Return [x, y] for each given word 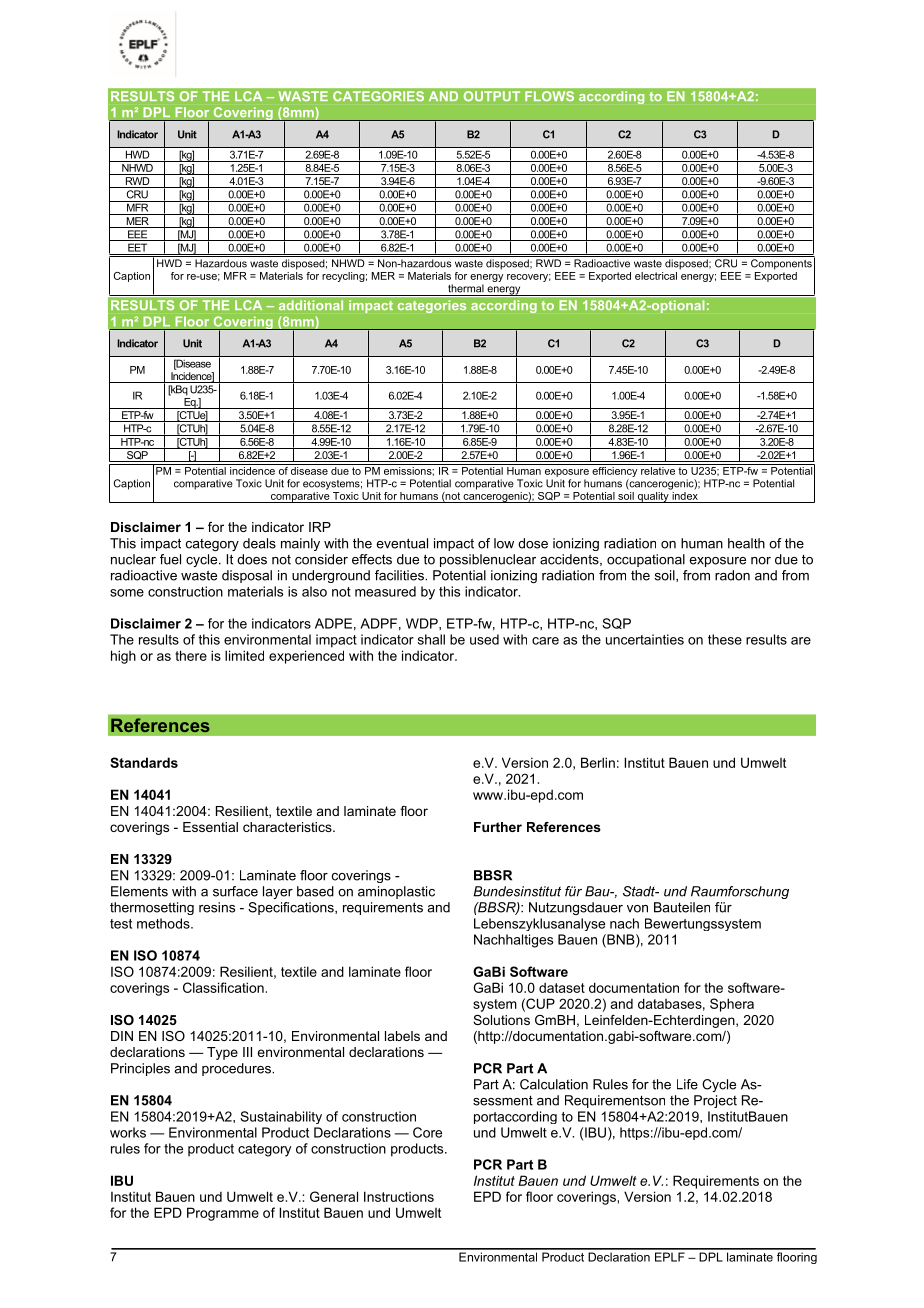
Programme [223, 1214]
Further [498, 827]
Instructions [399, 1196]
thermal [466, 288]
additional [311, 305]
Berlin [598, 762]
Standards [144, 762]
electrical [656, 276]
